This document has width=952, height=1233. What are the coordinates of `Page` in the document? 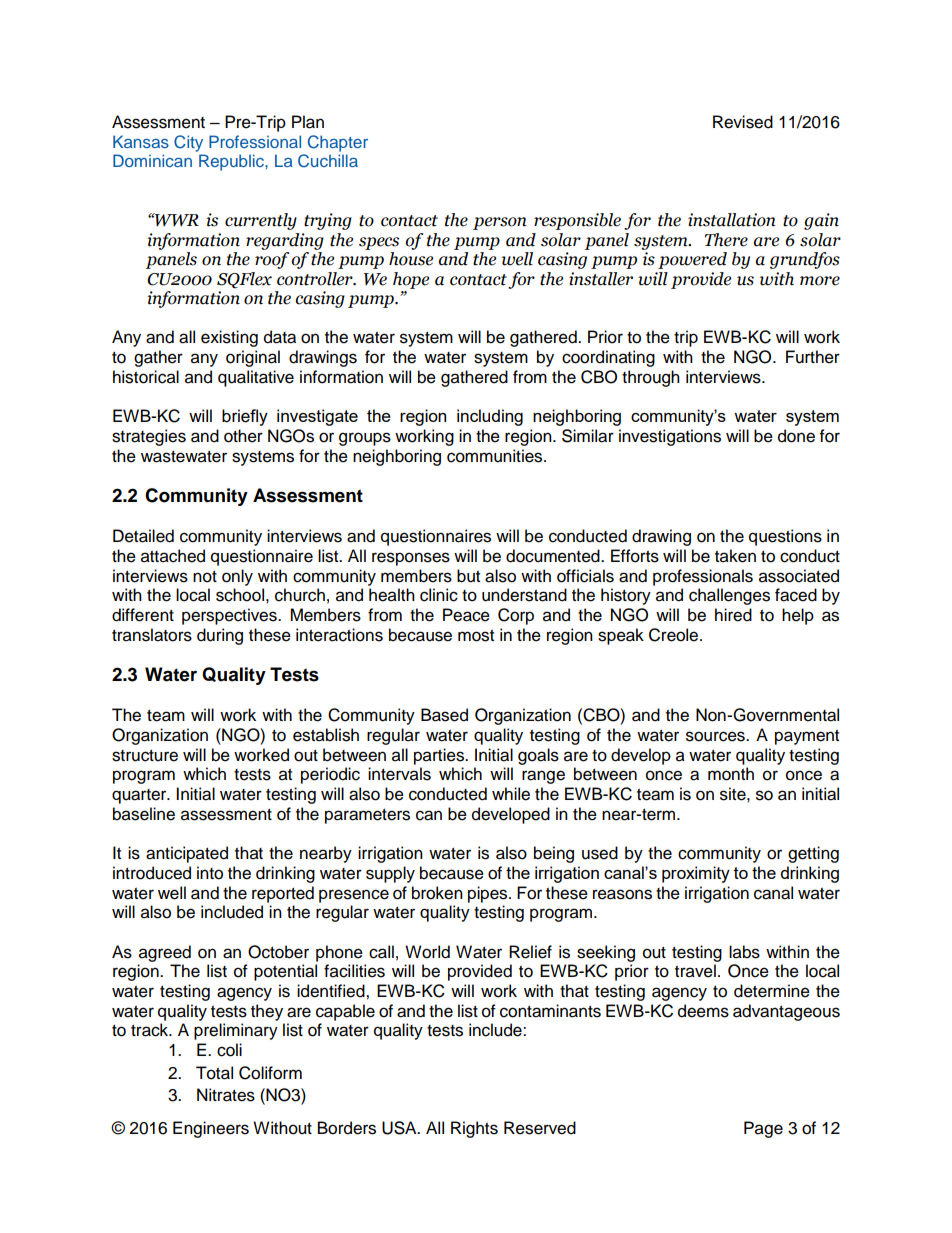 It's located at (763, 1129).
